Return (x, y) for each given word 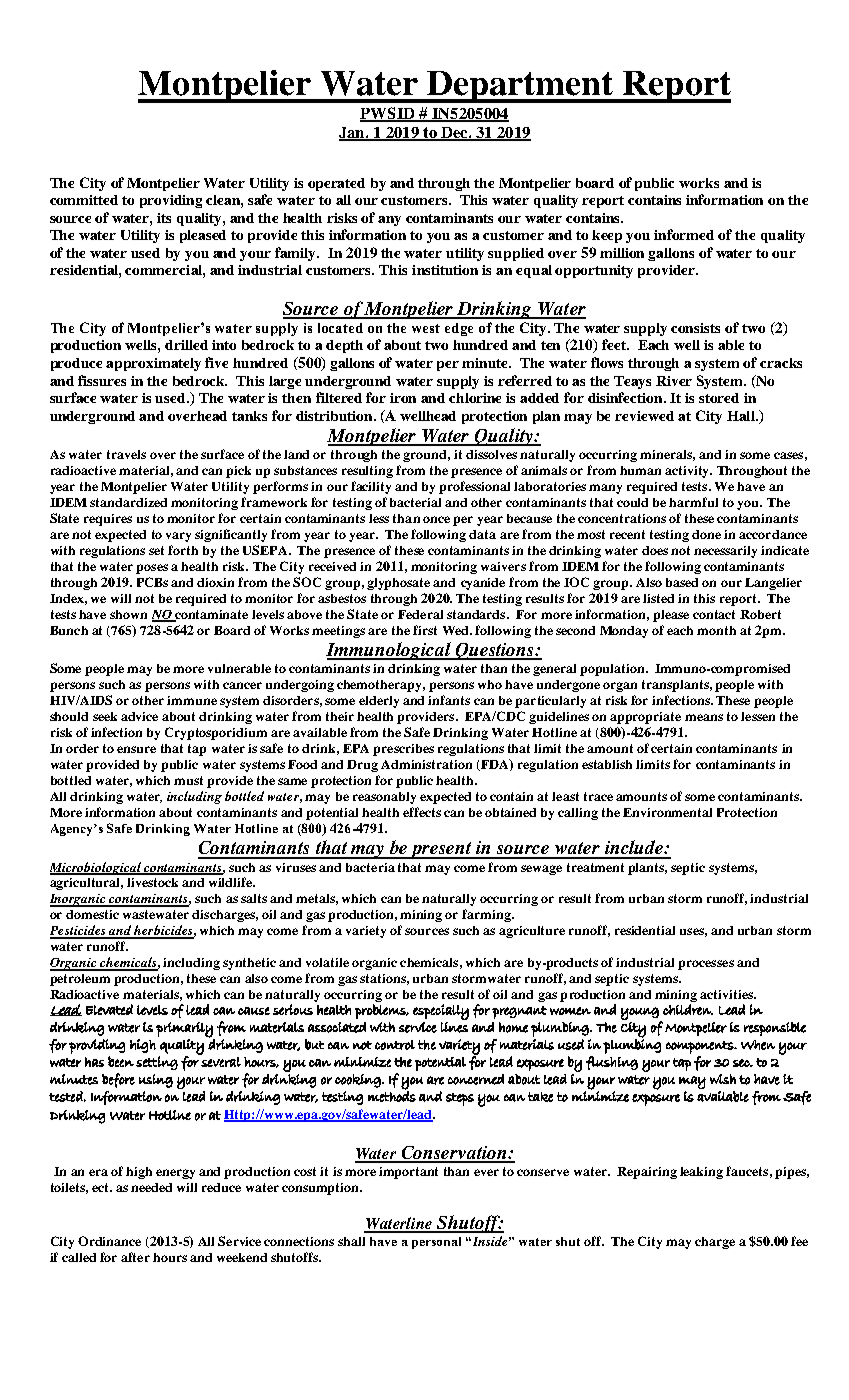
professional (474, 487)
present (442, 850)
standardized (128, 502)
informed (684, 234)
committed (84, 200)
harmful (693, 502)
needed (151, 1187)
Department (520, 87)
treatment (595, 867)
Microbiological (96, 868)
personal (436, 1243)
